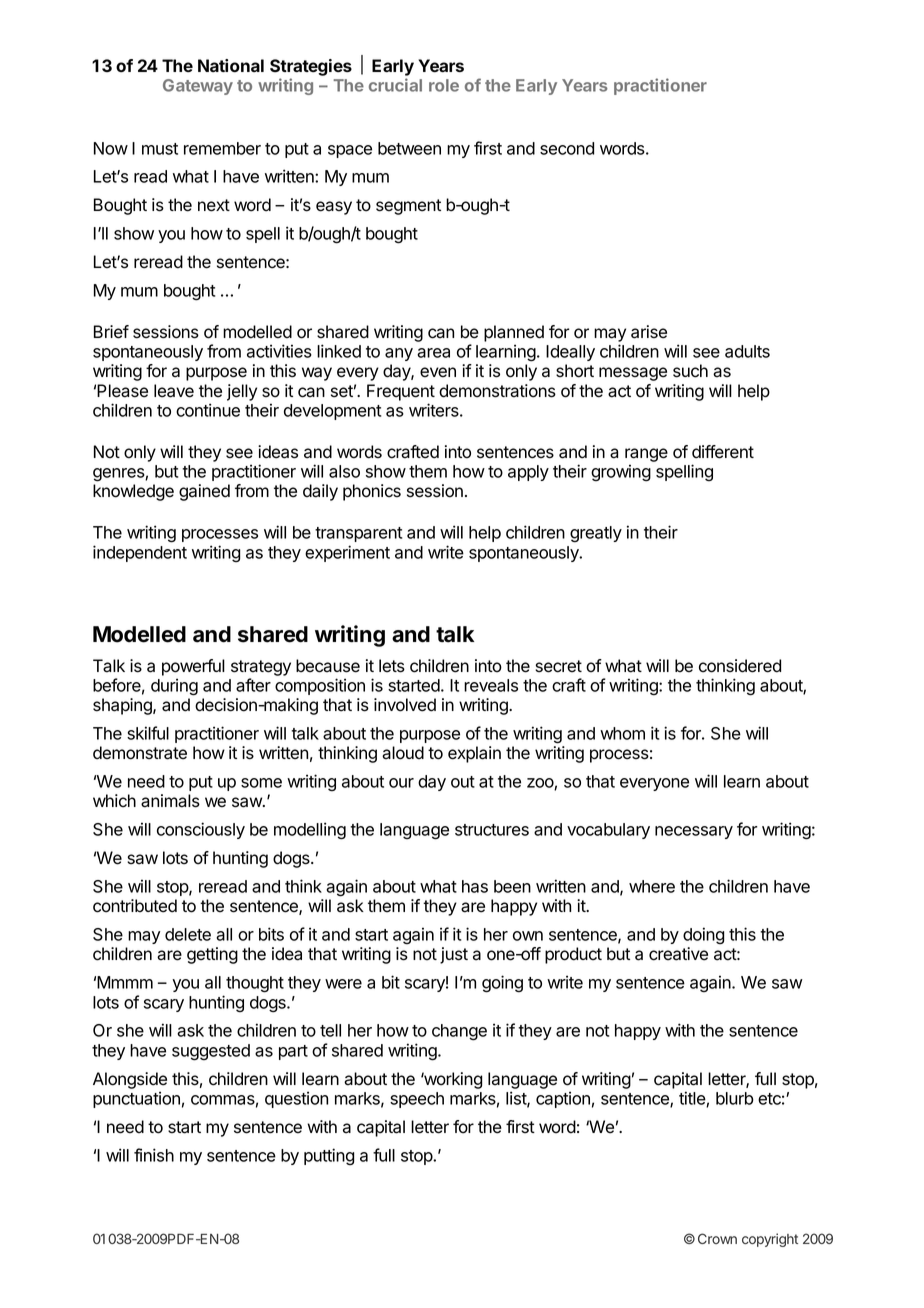 The image size is (924, 1308). What do you see at coordinates (703, 935) in the screenshot?
I see `doing` at bounding box center [703, 935].
